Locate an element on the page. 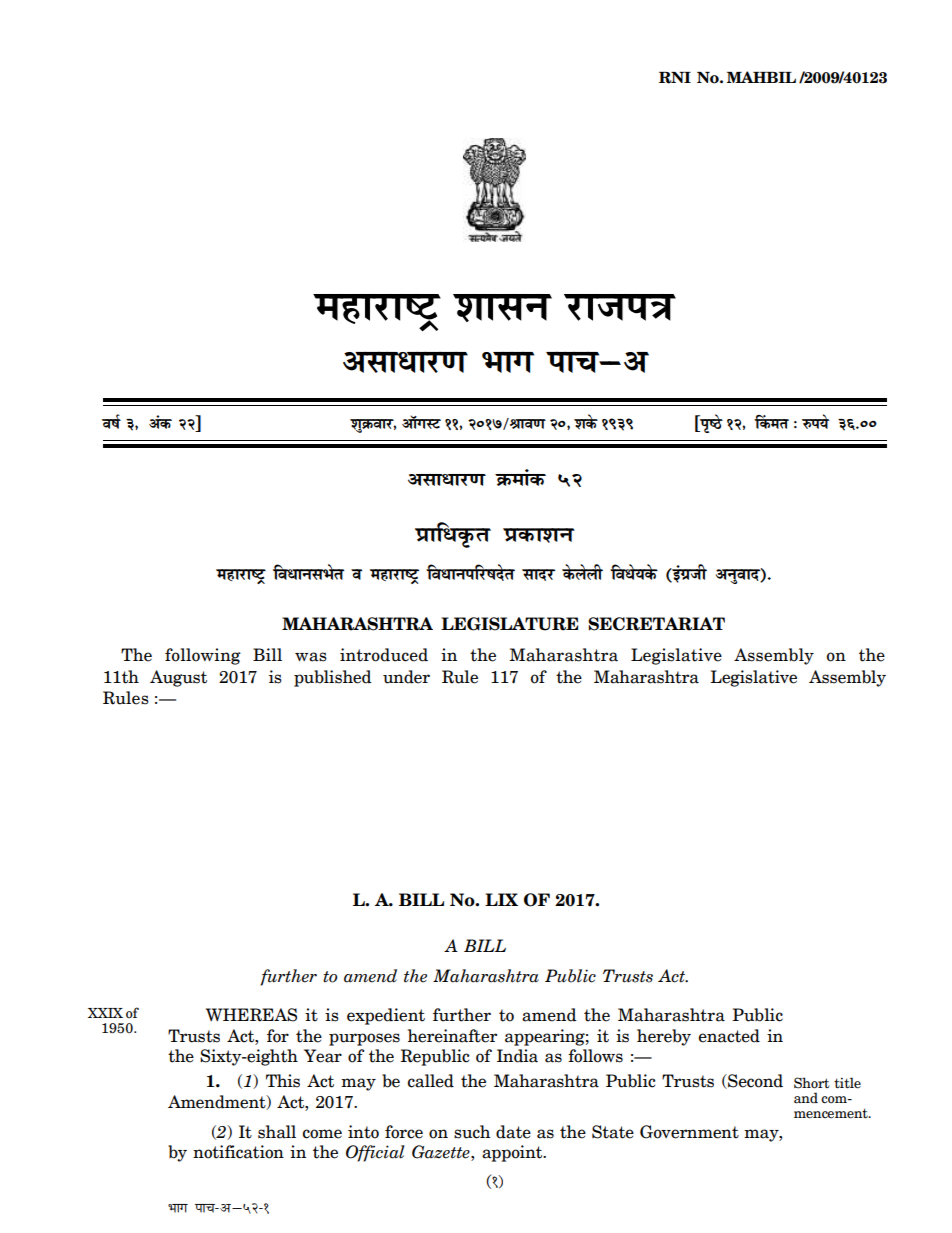 This document has height=1233, width=952. introduced is located at coordinates (384, 655).
